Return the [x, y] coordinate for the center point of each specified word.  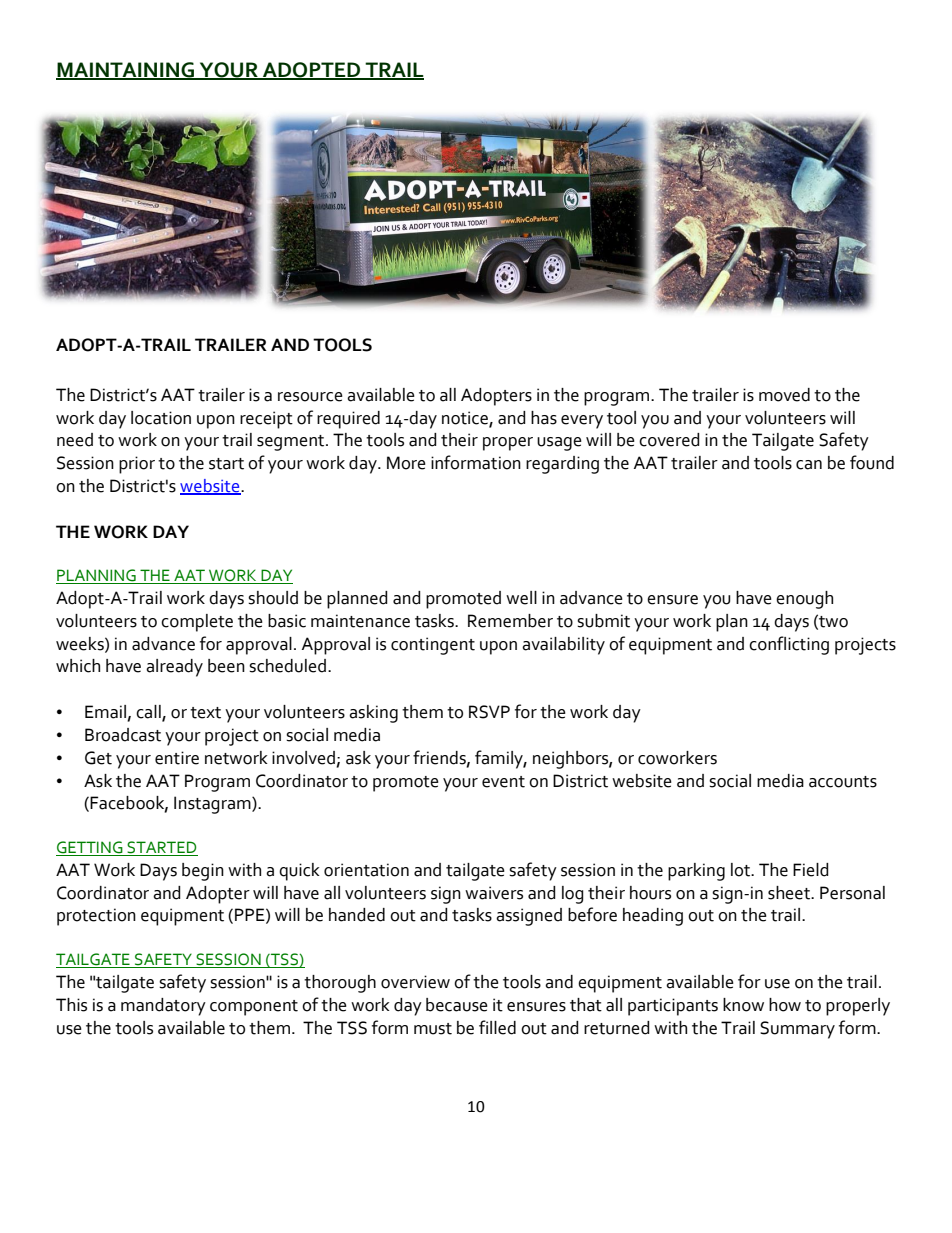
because [457, 1005]
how [785, 1005]
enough [804, 600]
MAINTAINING [126, 70]
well [521, 598]
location [161, 418]
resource [310, 397]
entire [177, 758]
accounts [843, 782]
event [503, 782]
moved [784, 395]
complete [197, 623]
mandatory [163, 1007]
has [544, 418]
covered [669, 440]
